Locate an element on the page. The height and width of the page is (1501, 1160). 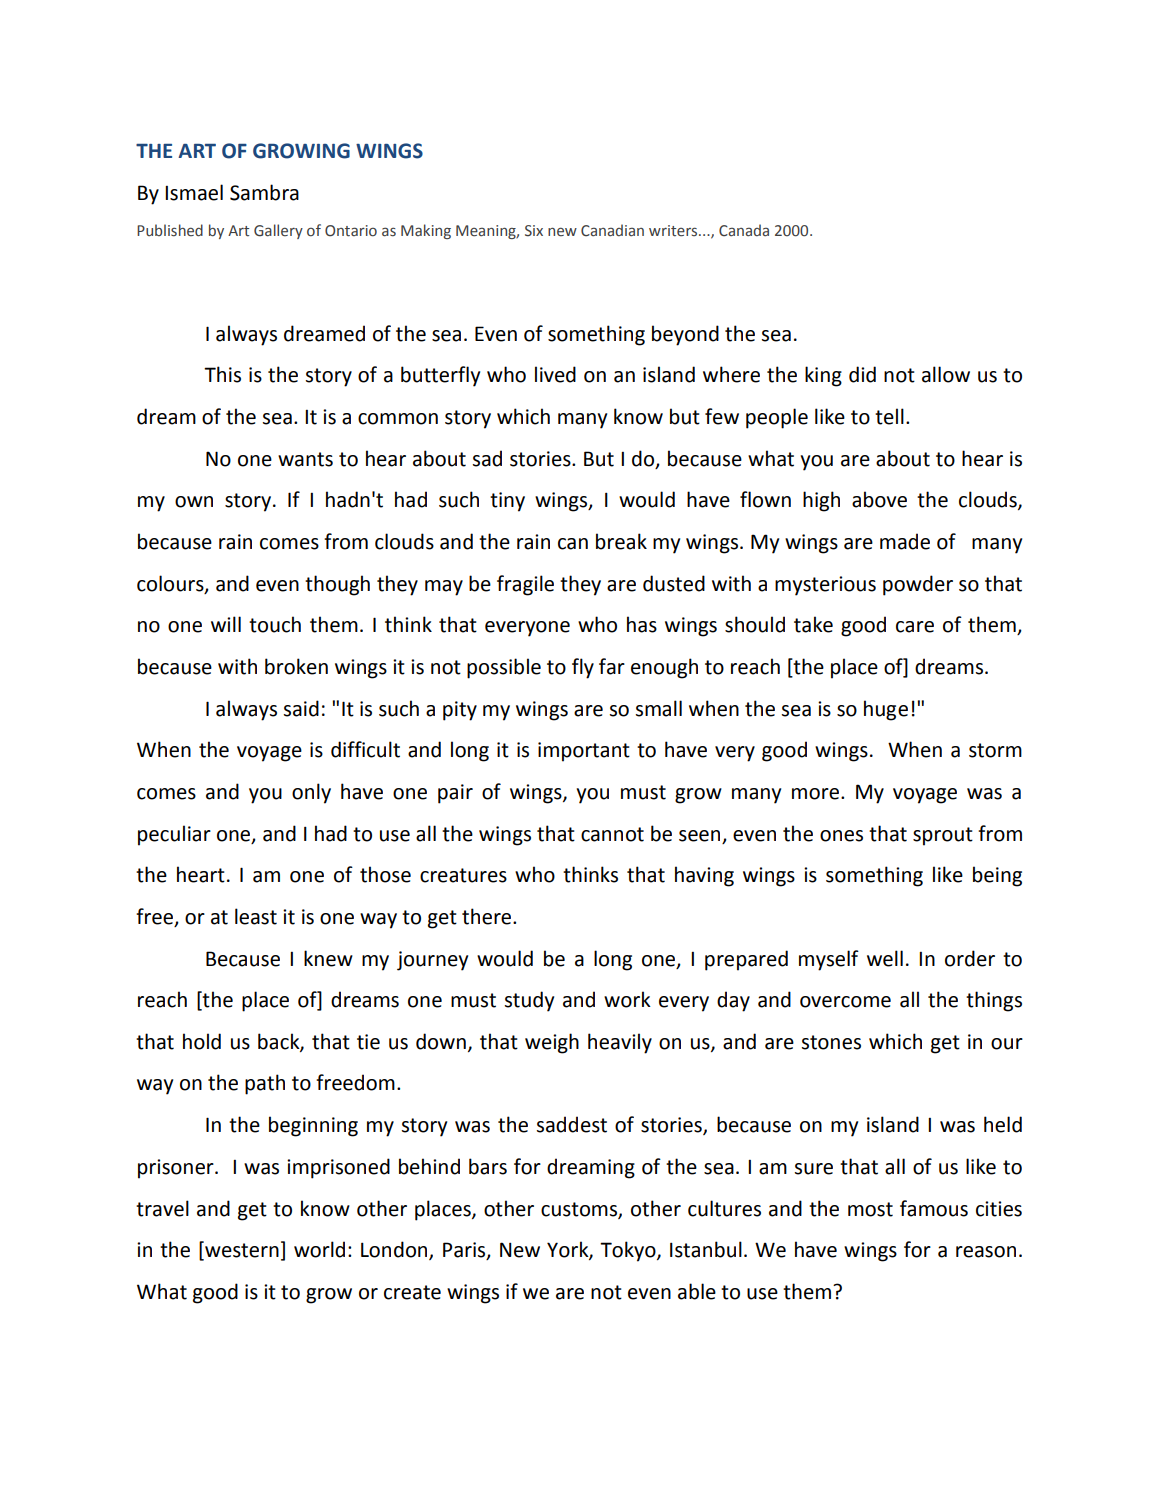
Gallery is located at coordinates (278, 231).
